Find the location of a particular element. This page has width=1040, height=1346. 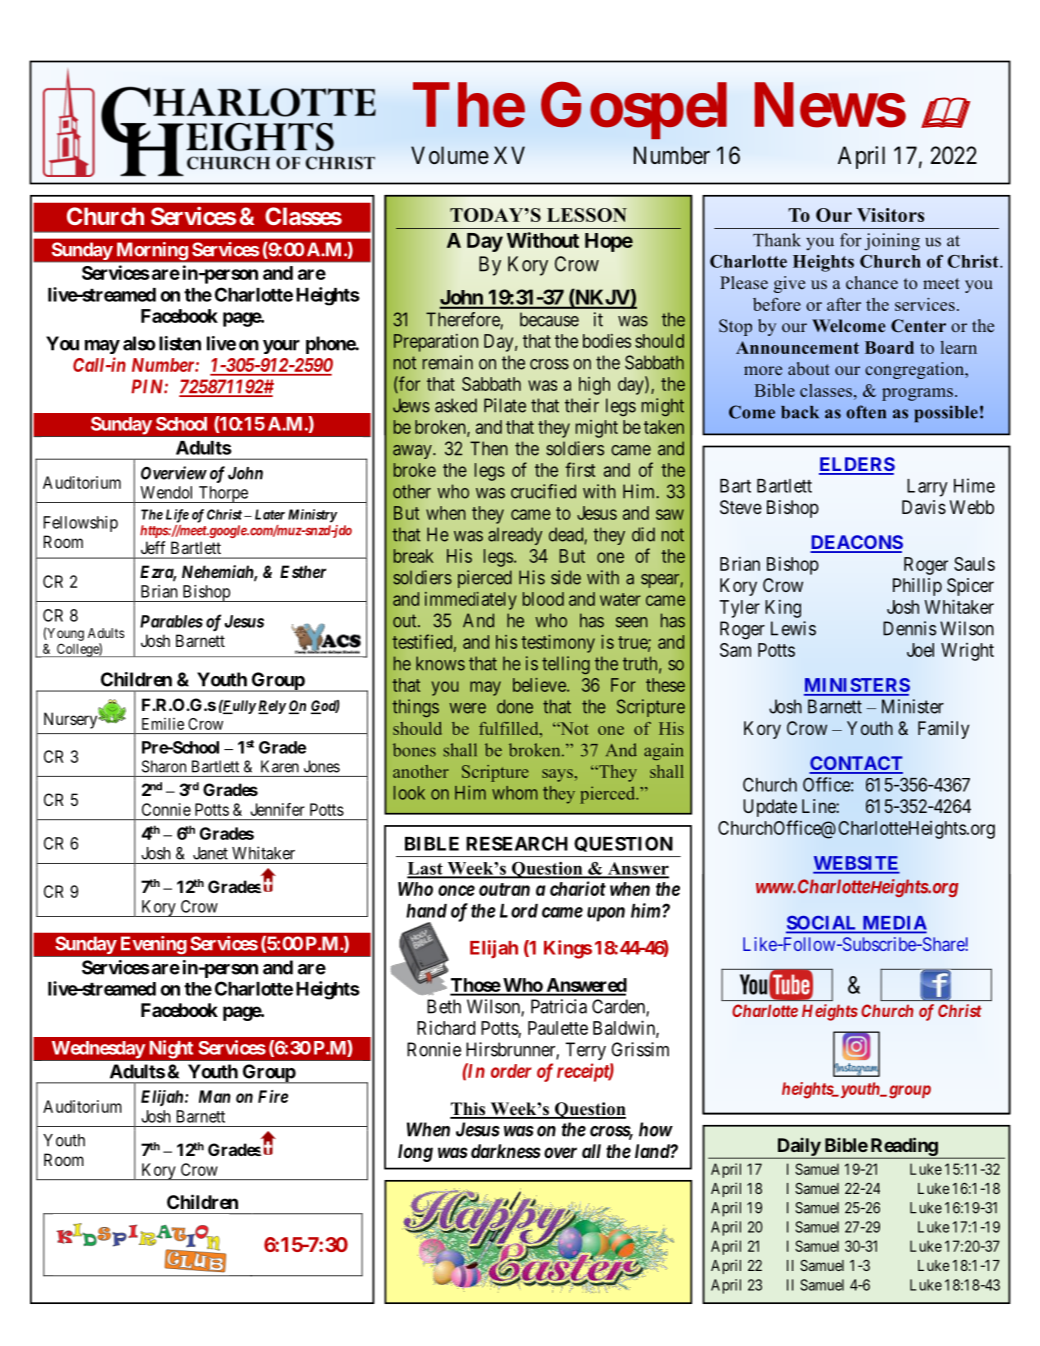

Gospel is located at coordinates (634, 110).
